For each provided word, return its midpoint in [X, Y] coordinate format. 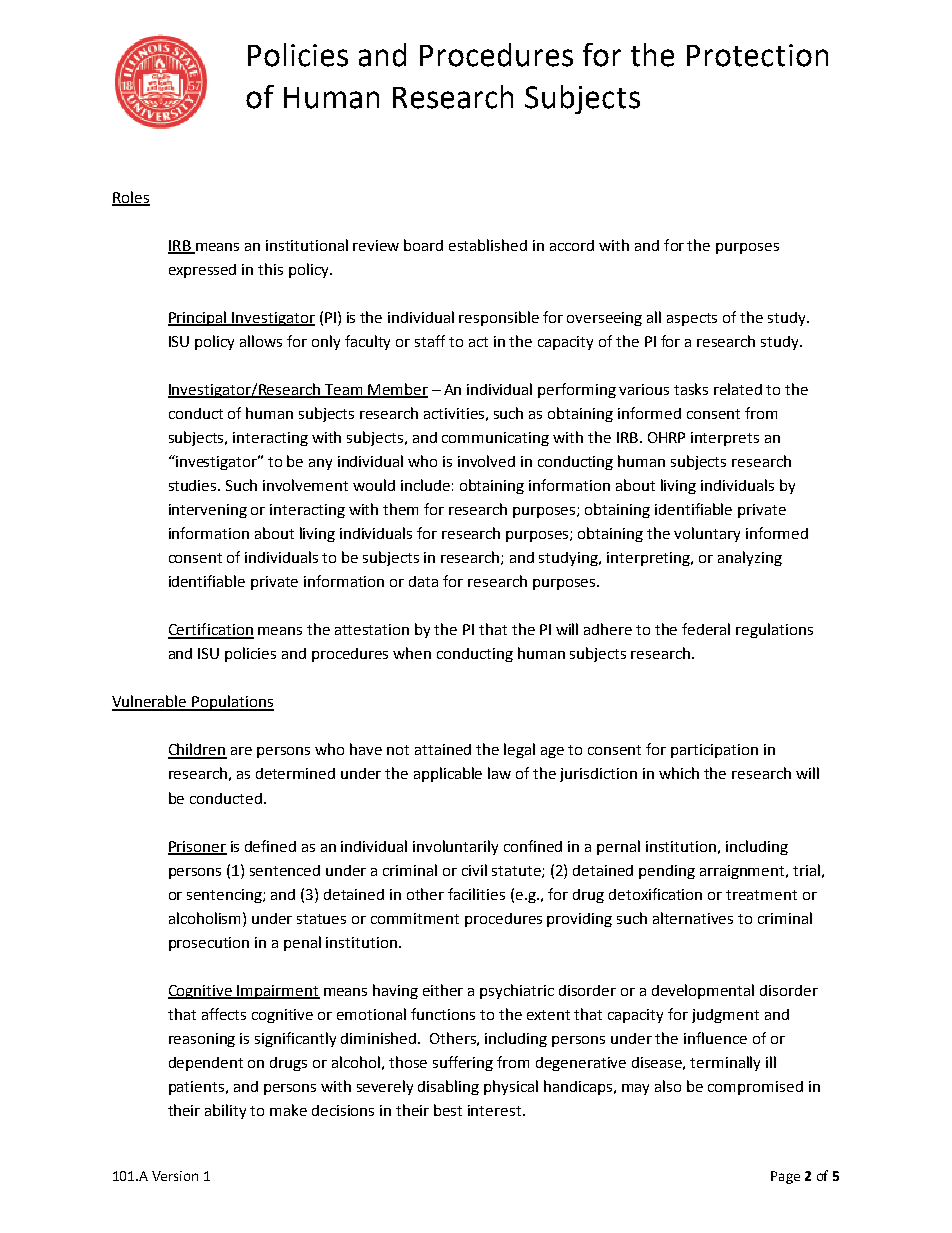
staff [430, 341]
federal [706, 629]
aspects [692, 319]
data [423, 581]
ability [225, 1111]
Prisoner [197, 847]
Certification [211, 630]
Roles [131, 198]
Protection [757, 55]
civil [474, 870]
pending [667, 872]
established [488, 245]
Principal [198, 318]
